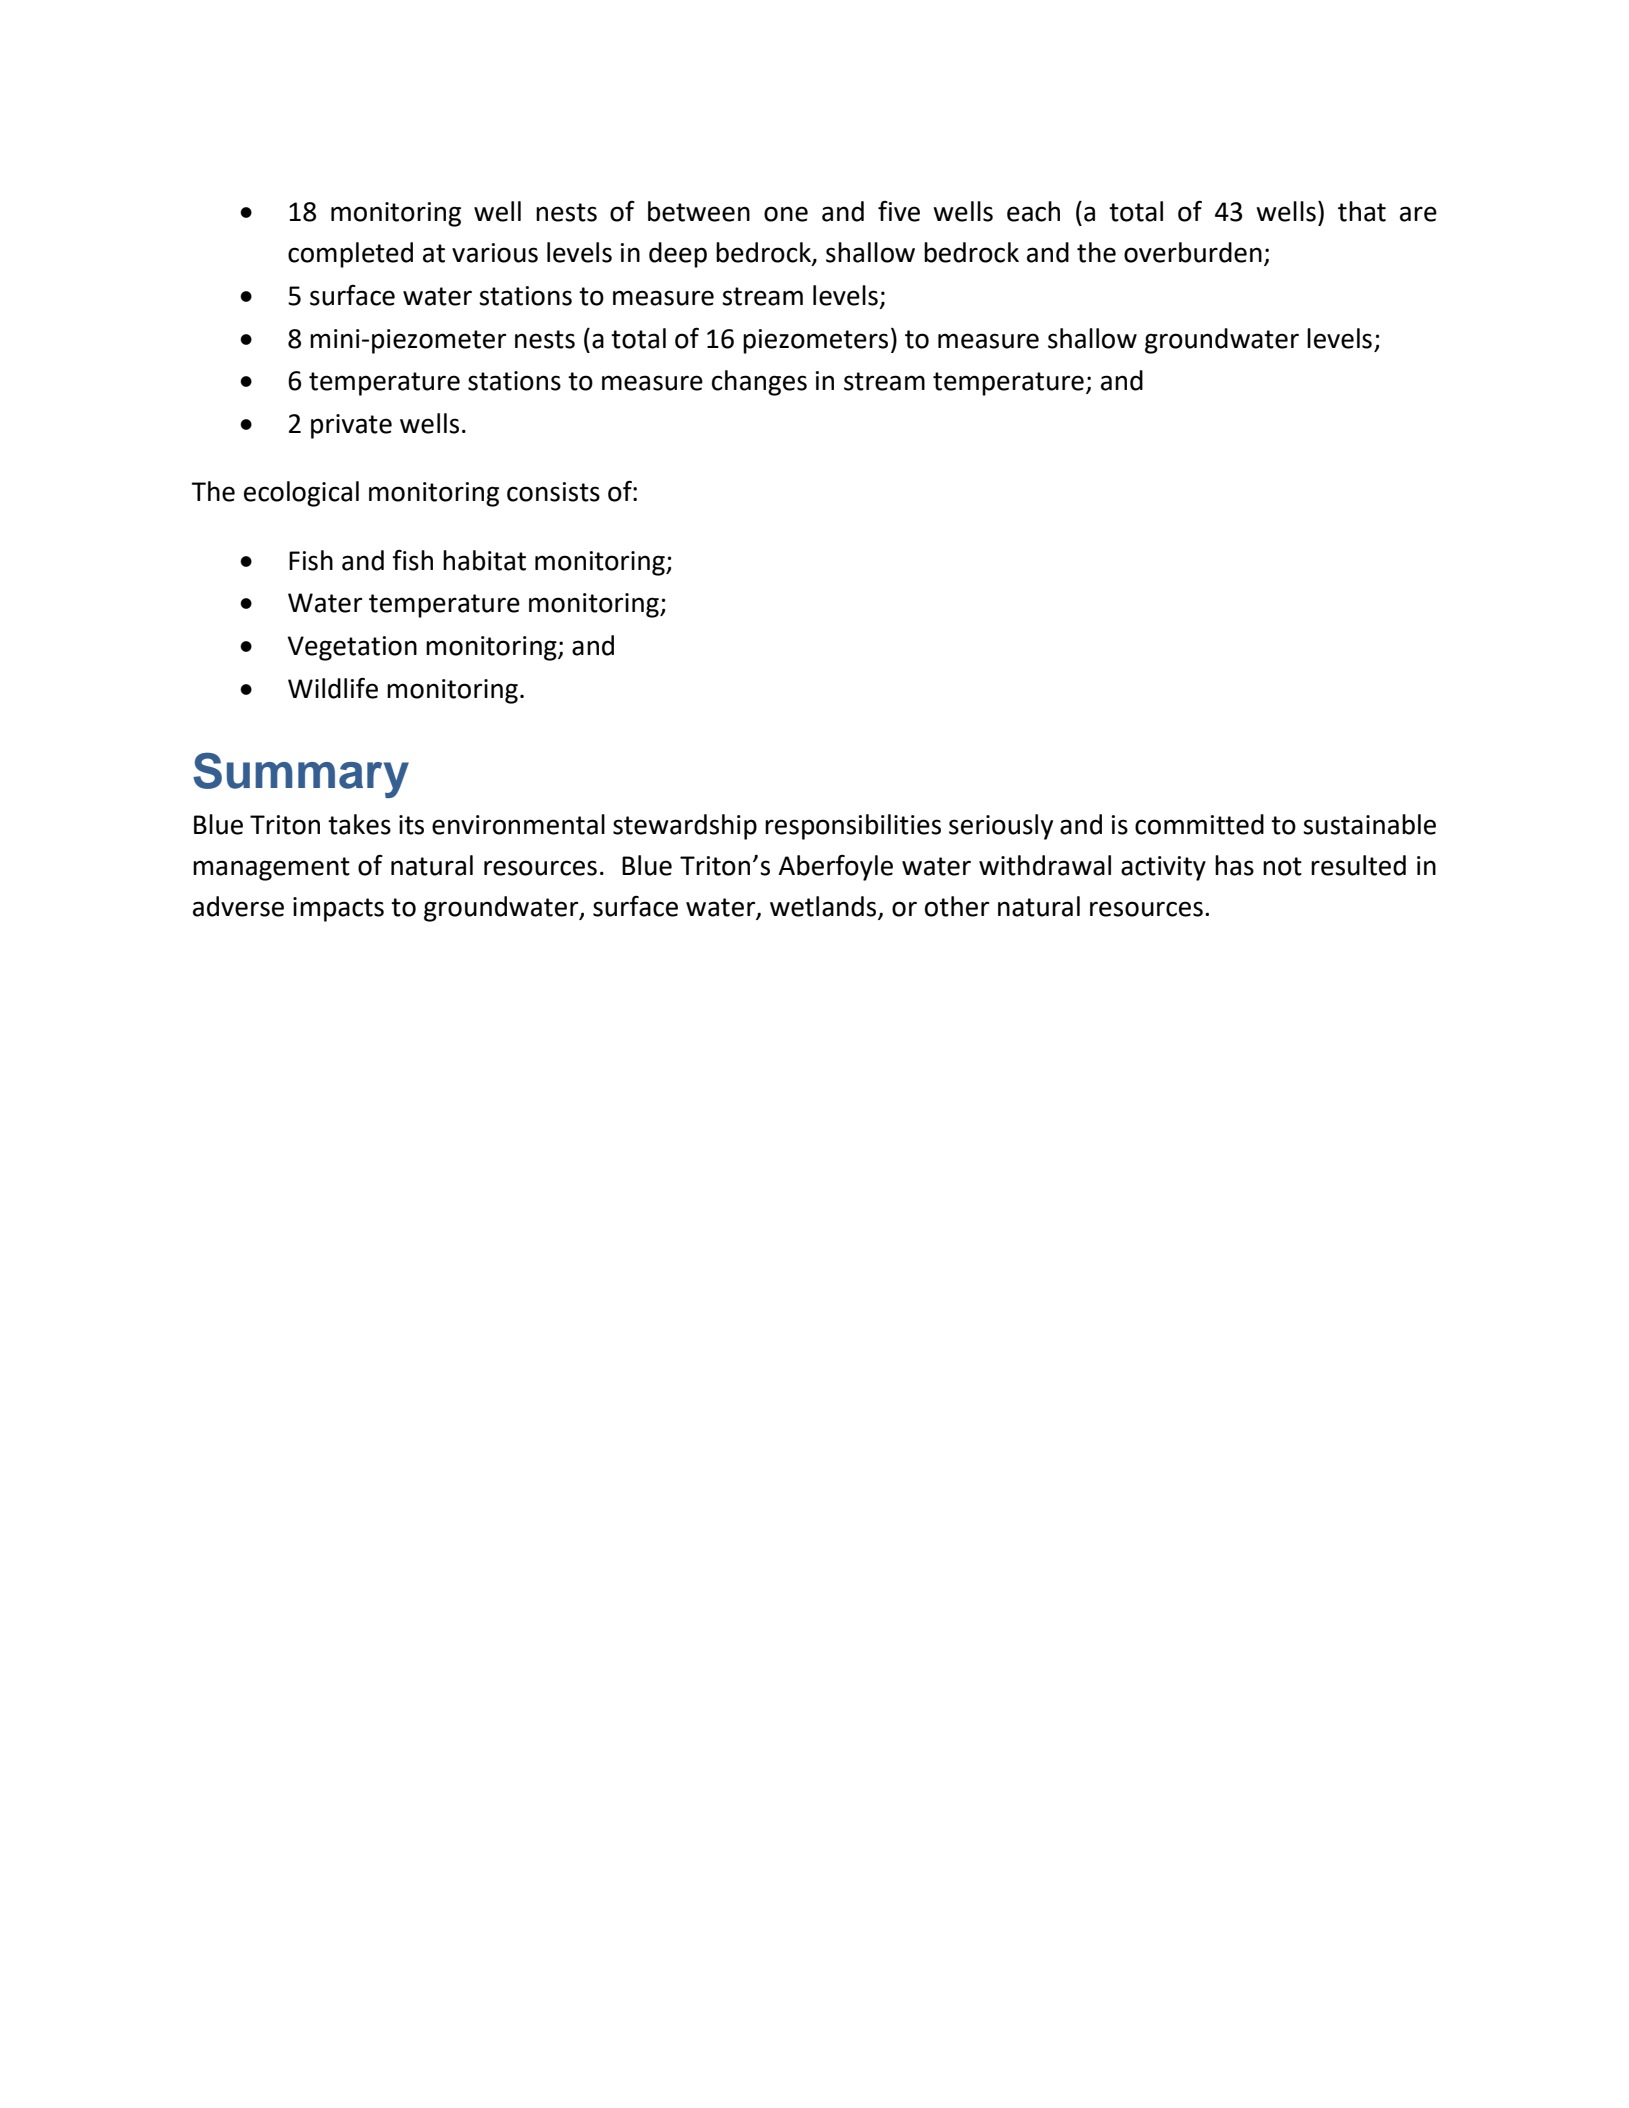 This screenshot has width=1629, height=2108. Describe the element at coordinates (351, 426) in the screenshot. I see `private` at that location.
